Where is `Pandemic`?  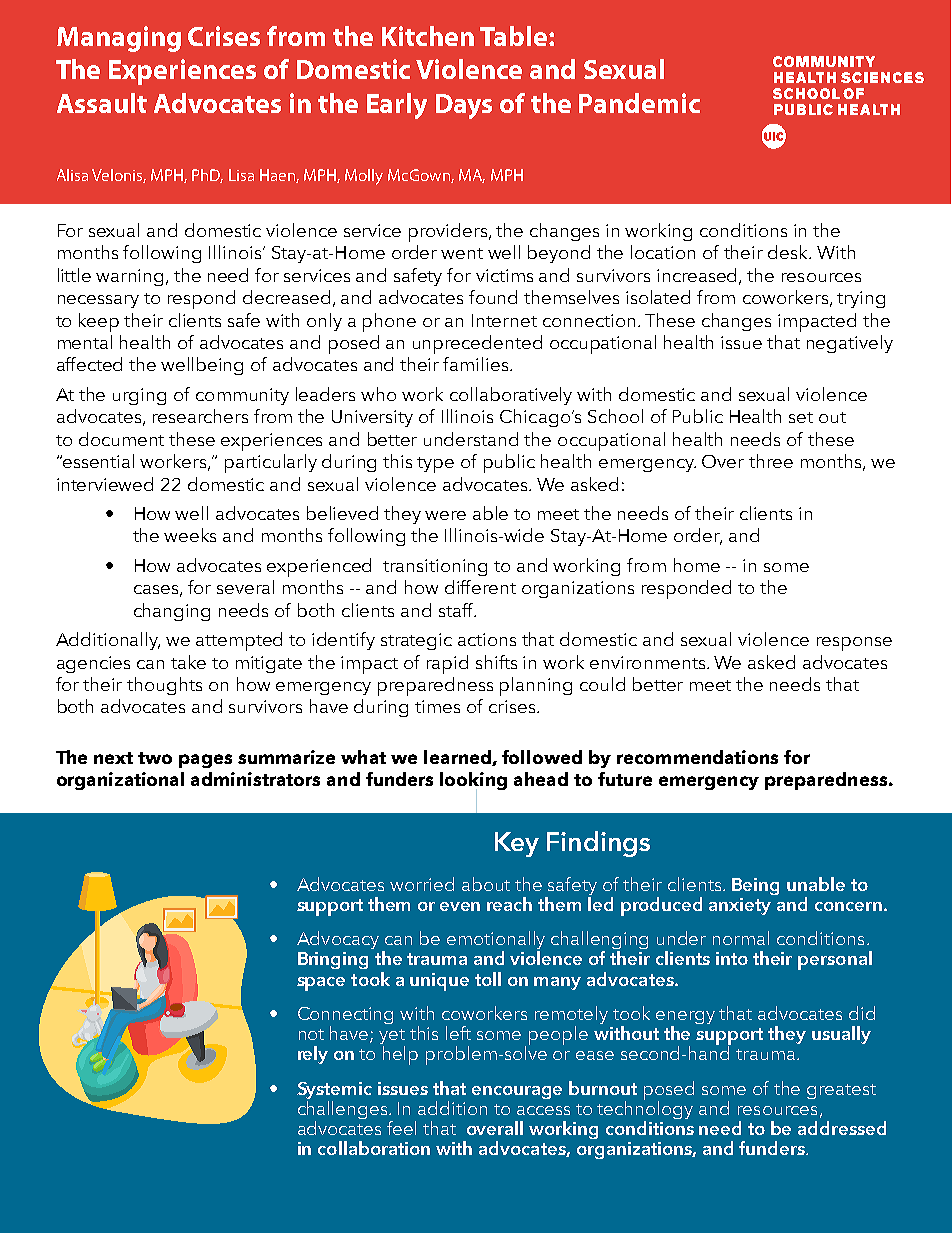
Pandemic is located at coordinates (639, 103).
